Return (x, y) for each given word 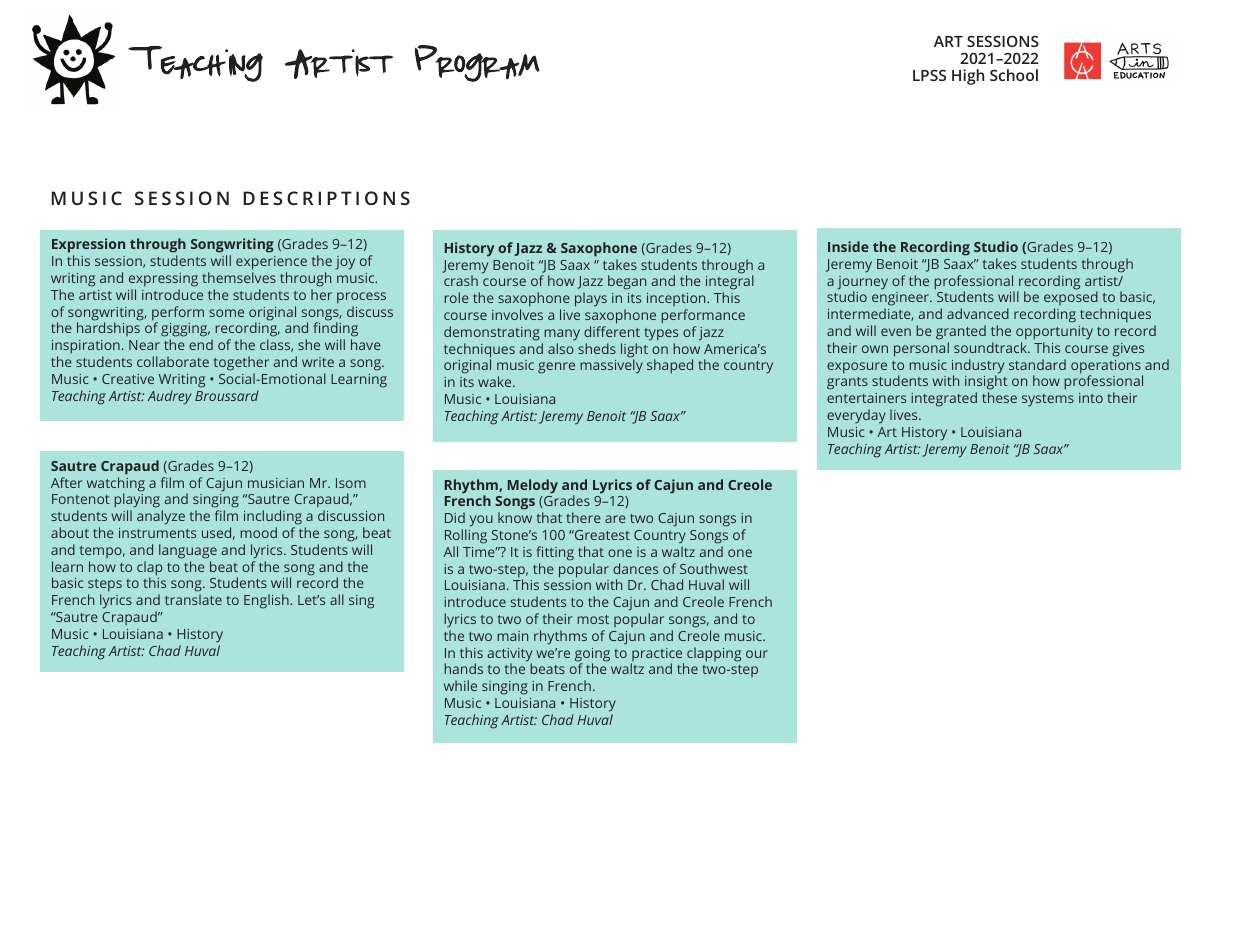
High (968, 77)
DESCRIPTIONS (326, 198)
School (1014, 75)
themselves (239, 277)
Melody (533, 486)
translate (193, 599)
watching (116, 485)
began (627, 282)
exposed (1071, 300)
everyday (856, 416)
